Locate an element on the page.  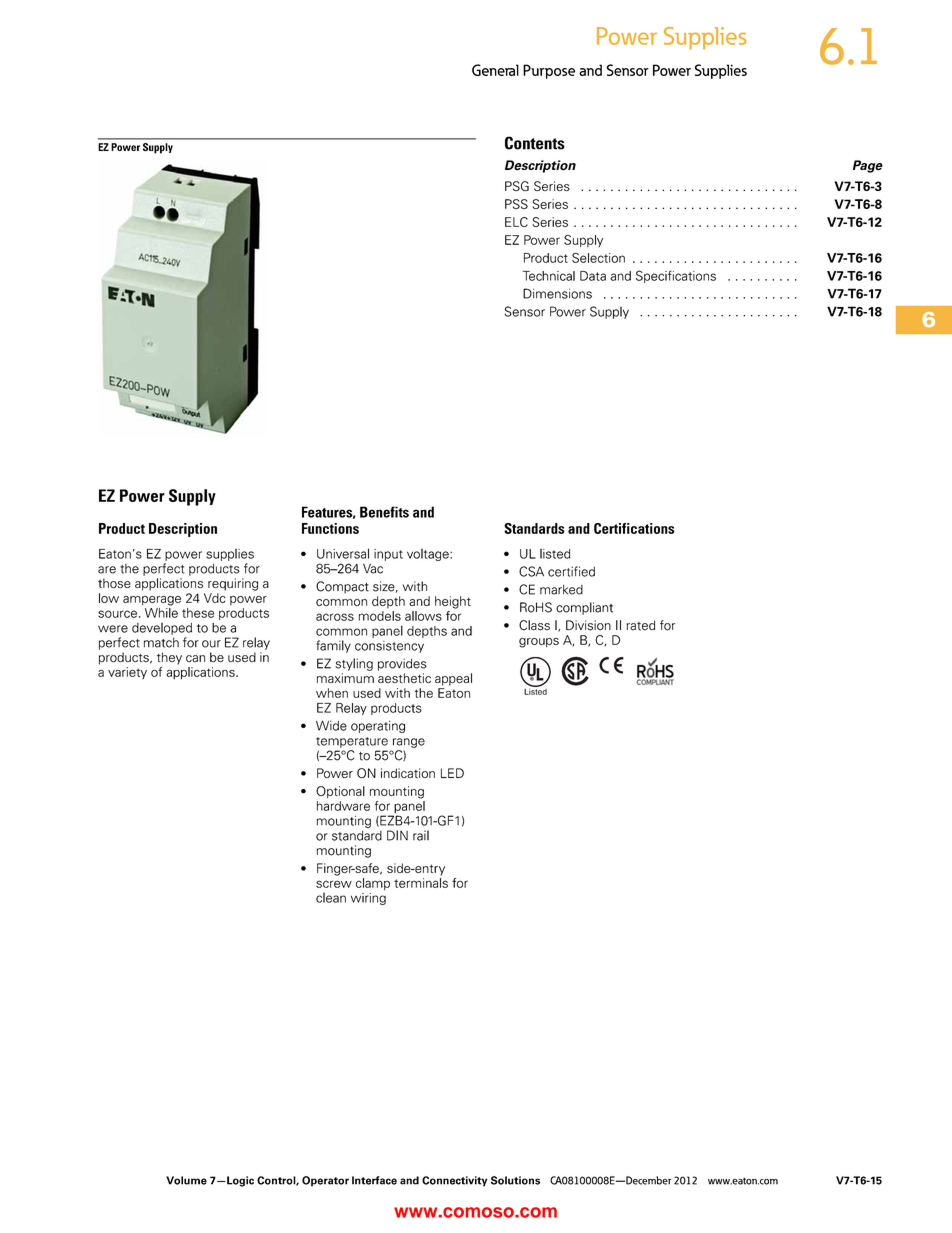
Class is located at coordinates (534, 625).
